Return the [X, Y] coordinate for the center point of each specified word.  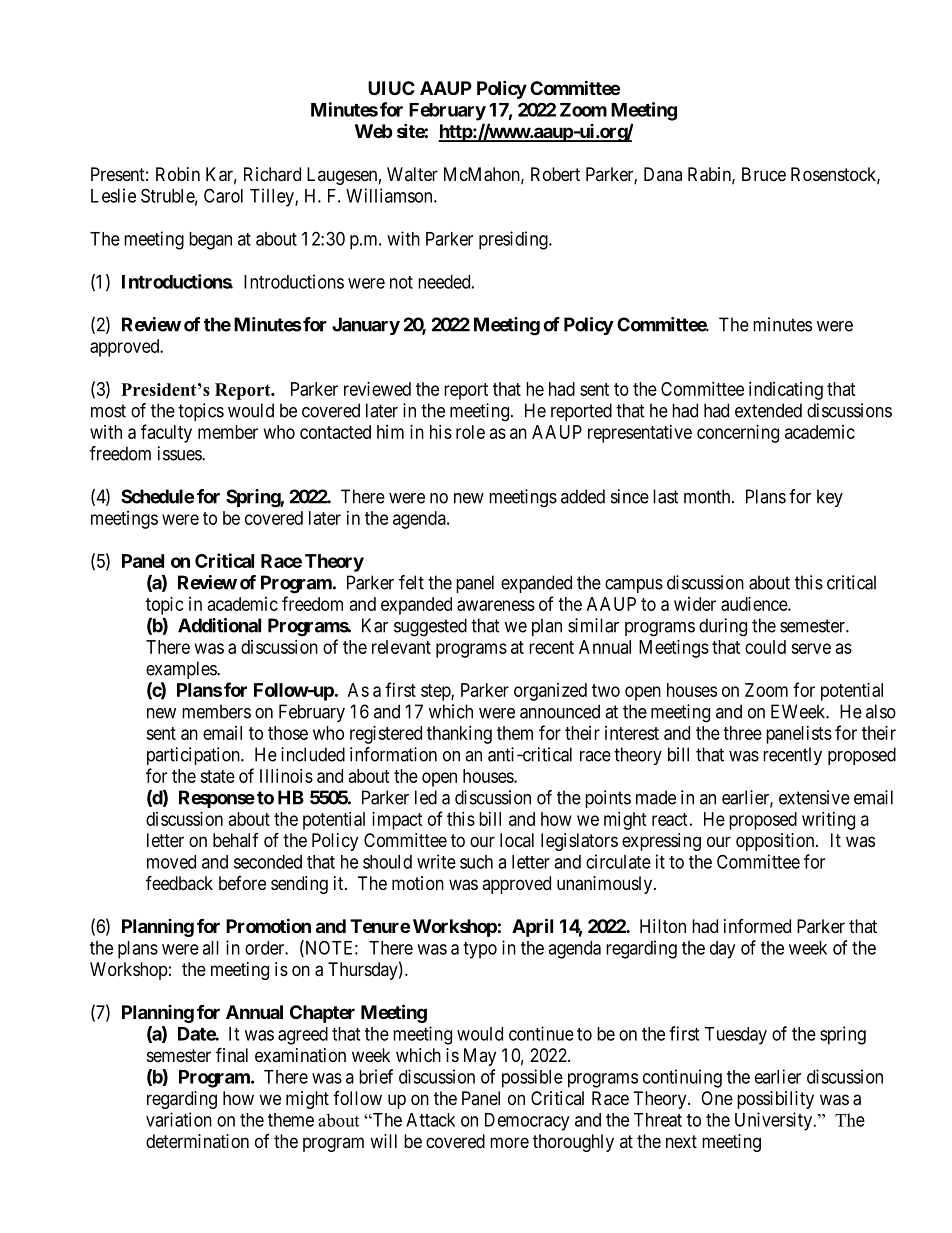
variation [179, 1119]
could [765, 647]
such [476, 862]
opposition [776, 842]
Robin [178, 174]
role [470, 432]
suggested [430, 627]
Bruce [764, 174]
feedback [179, 882]
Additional [219, 625]
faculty [166, 433]
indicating [786, 391]
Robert [555, 174]
